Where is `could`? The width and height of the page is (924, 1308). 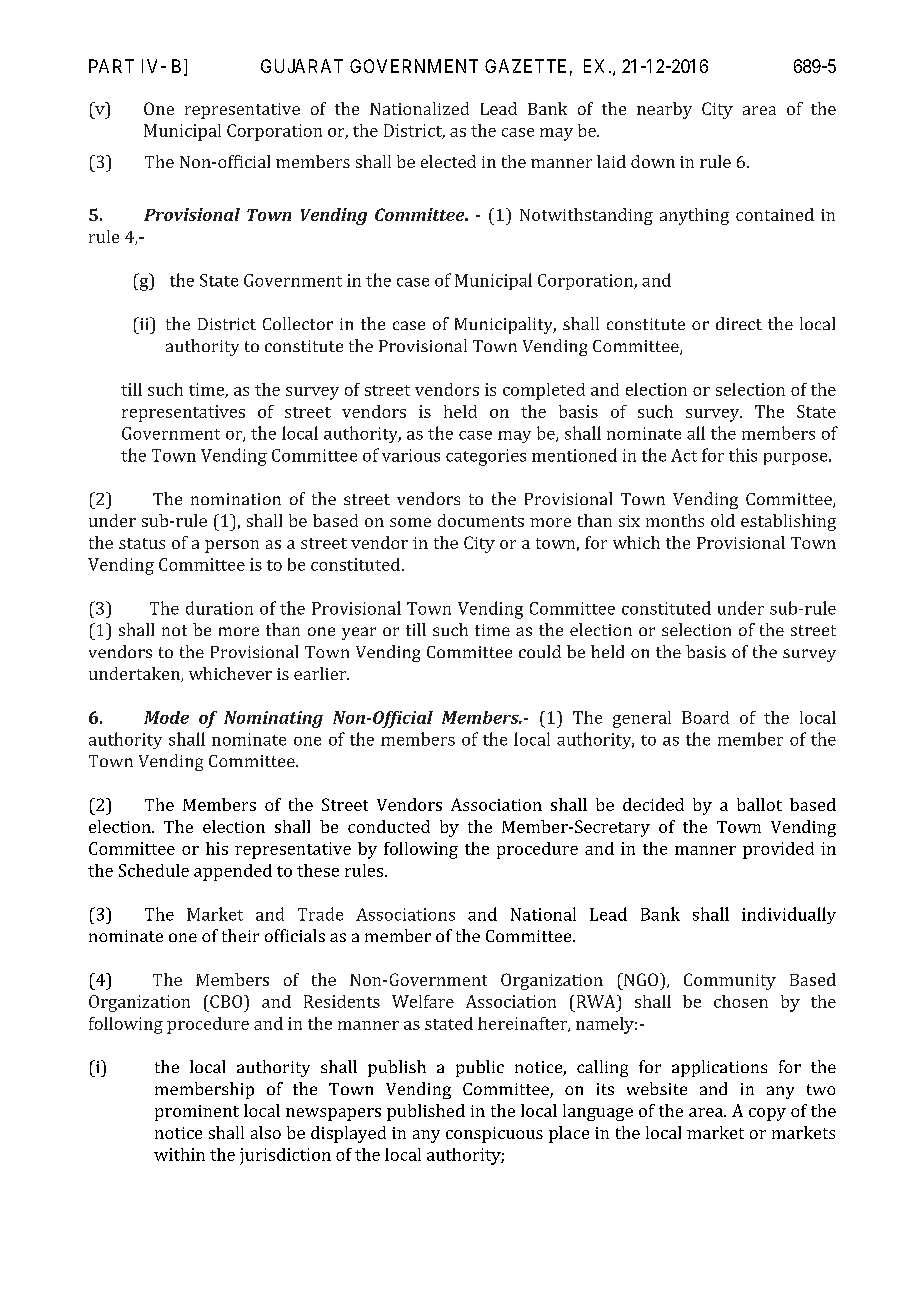 could is located at coordinates (540, 651).
